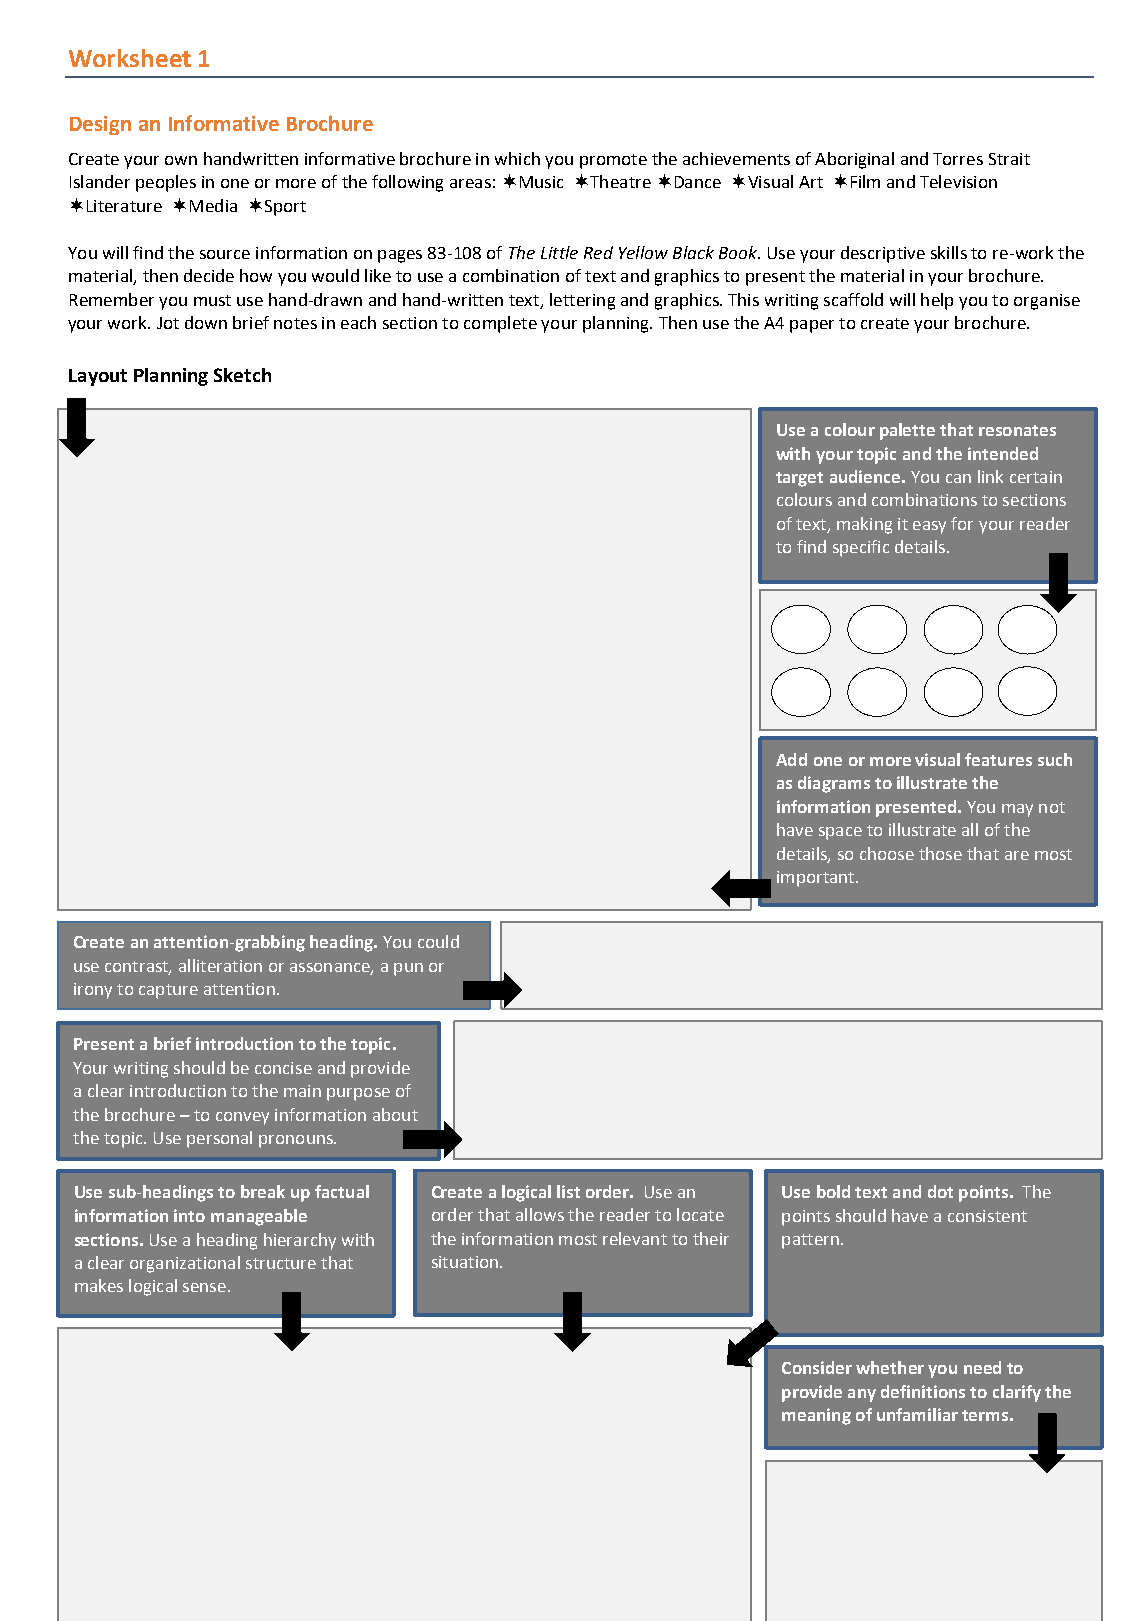  I want to click on features, so click(998, 759).
